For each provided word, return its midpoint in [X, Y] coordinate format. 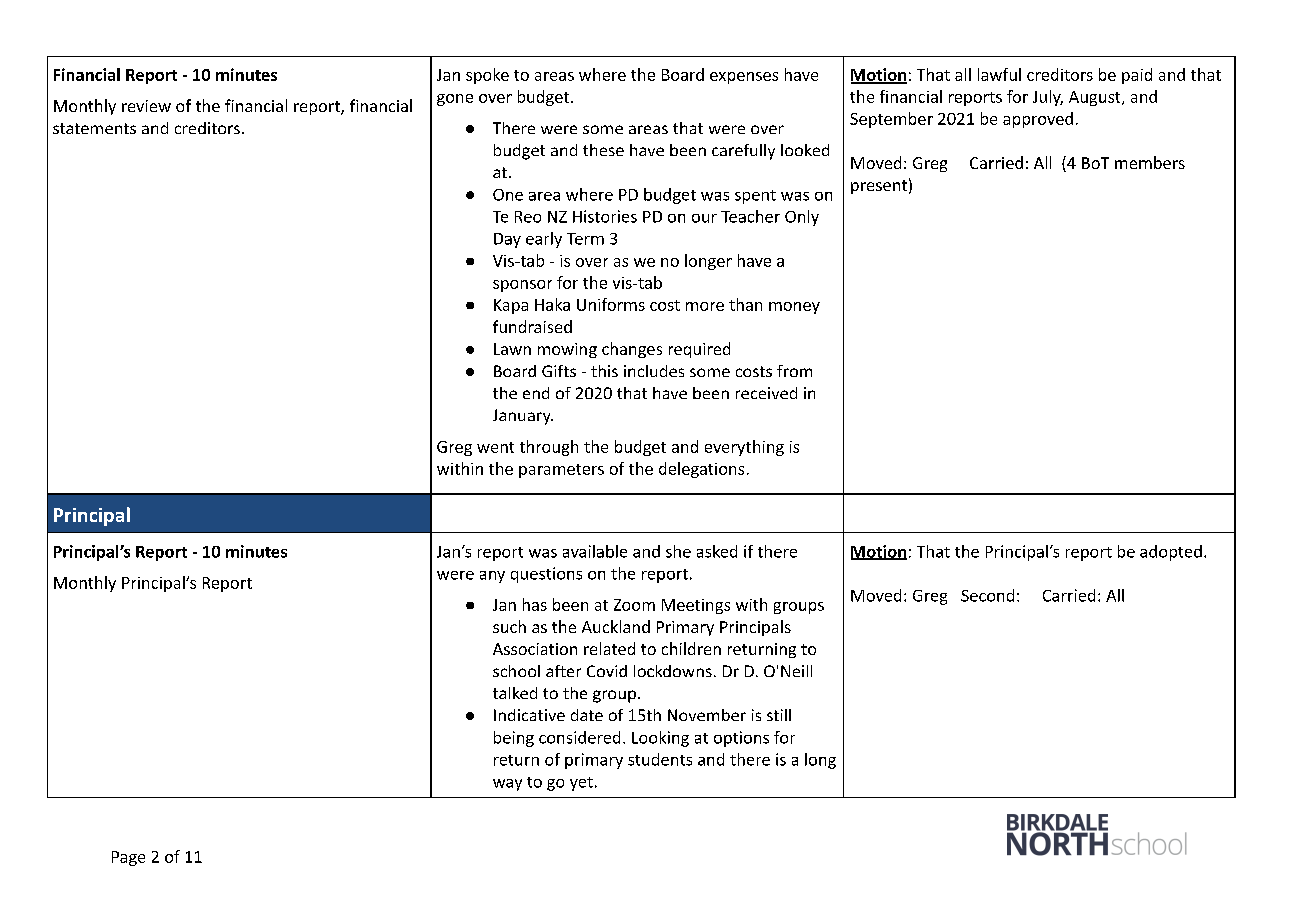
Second [987, 595]
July [1048, 98]
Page [128, 858]
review [146, 106]
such [509, 626]
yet [581, 784]
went [495, 447]
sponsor [522, 286]
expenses [744, 78]
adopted [1171, 553]
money [794, 308]
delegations [701, 470]
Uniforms [611, 304]
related [609, 648]
